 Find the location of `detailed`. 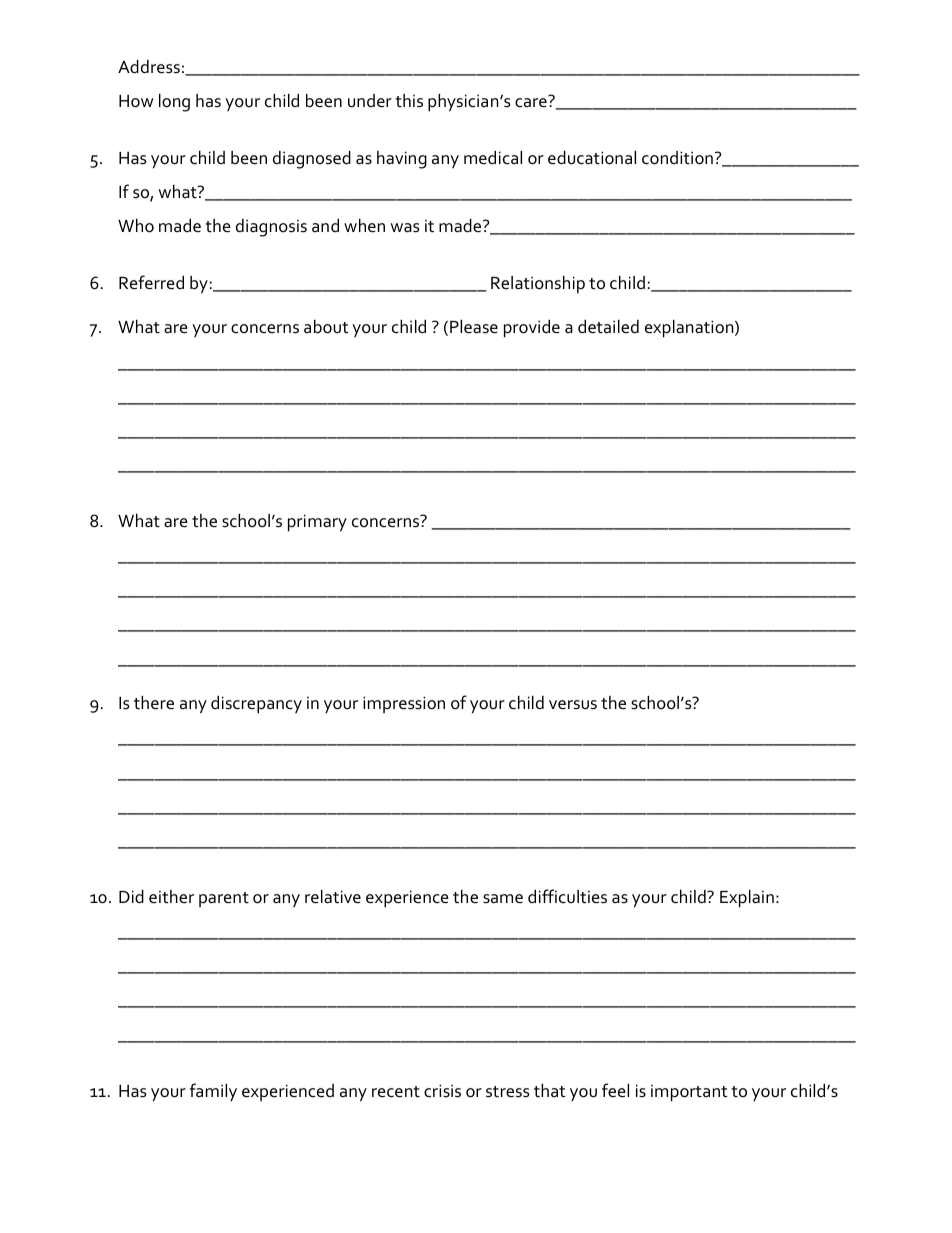

detailed is located at coordinates (608, 327).
